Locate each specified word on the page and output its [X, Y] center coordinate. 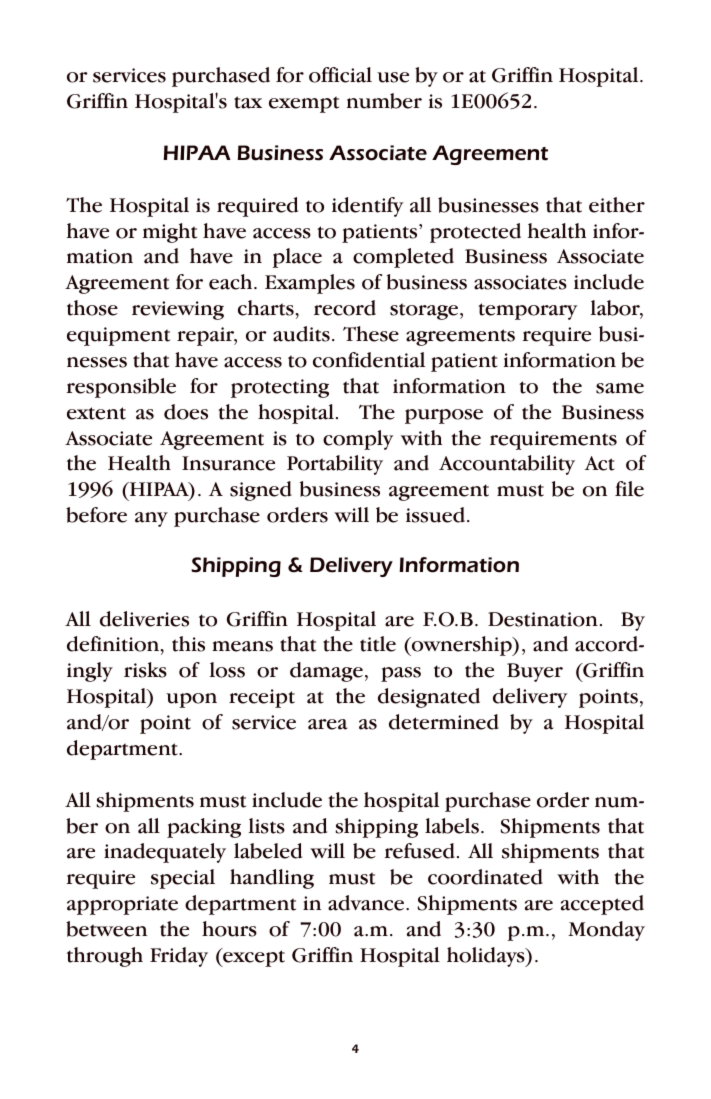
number [384, 101]
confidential [369, 360]
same [620, 388]
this [188, 644]
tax [248, 102]
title [378, 644]
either [617, 205]
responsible [121, 388]
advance [366, 903]
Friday [179, 957]
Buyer [535, 672]
